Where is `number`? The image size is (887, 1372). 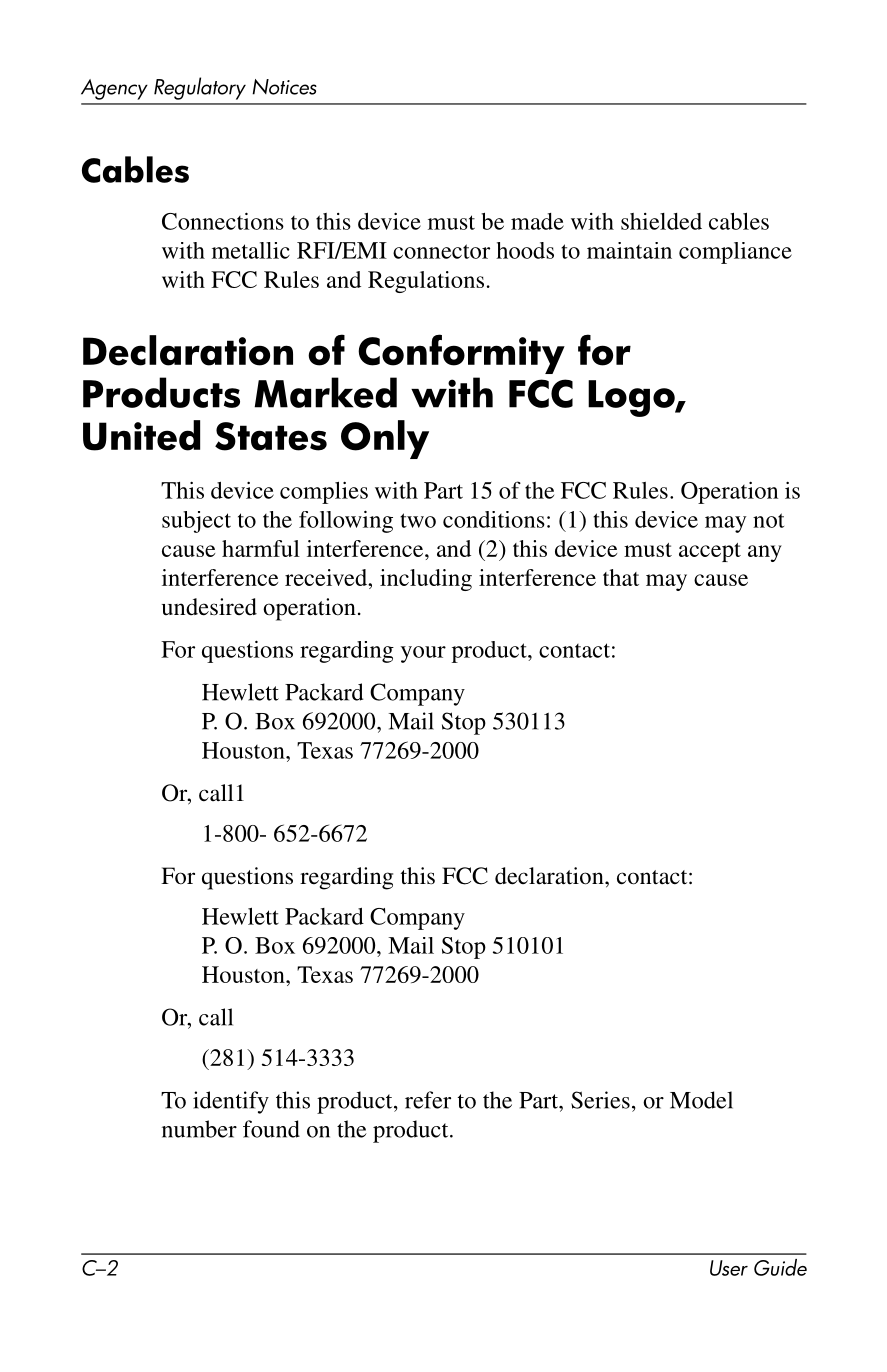 number is located at coordinates (199, 1129).
